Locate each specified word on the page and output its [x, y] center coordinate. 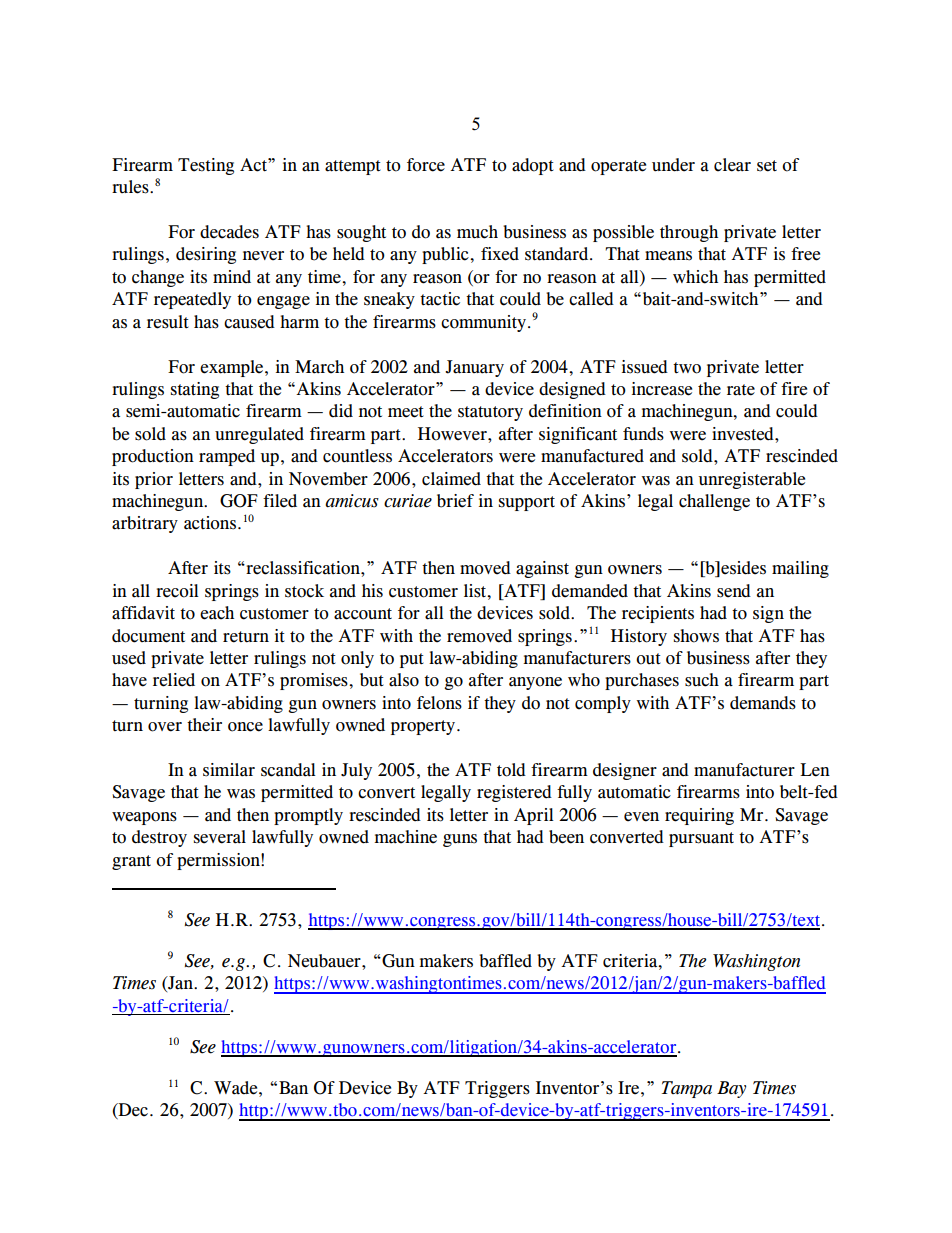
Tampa [687, 1089]
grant [131, 862]
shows [696, 636]
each [217, 613]
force [426, 165]
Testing [206, 166]
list [476, 591]
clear [732, 165]
